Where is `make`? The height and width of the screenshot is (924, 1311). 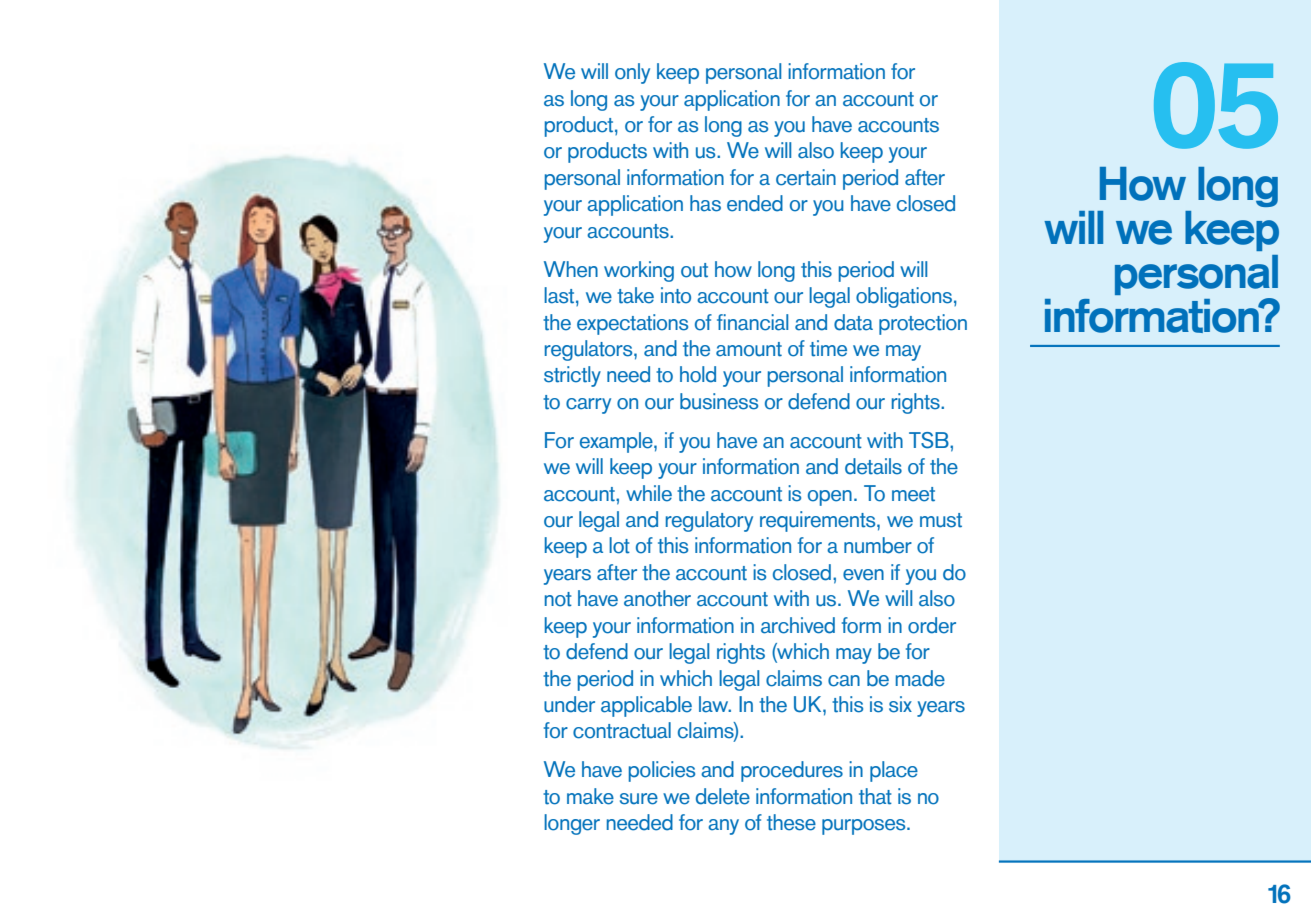
make is located at coordinates (590, 796).
